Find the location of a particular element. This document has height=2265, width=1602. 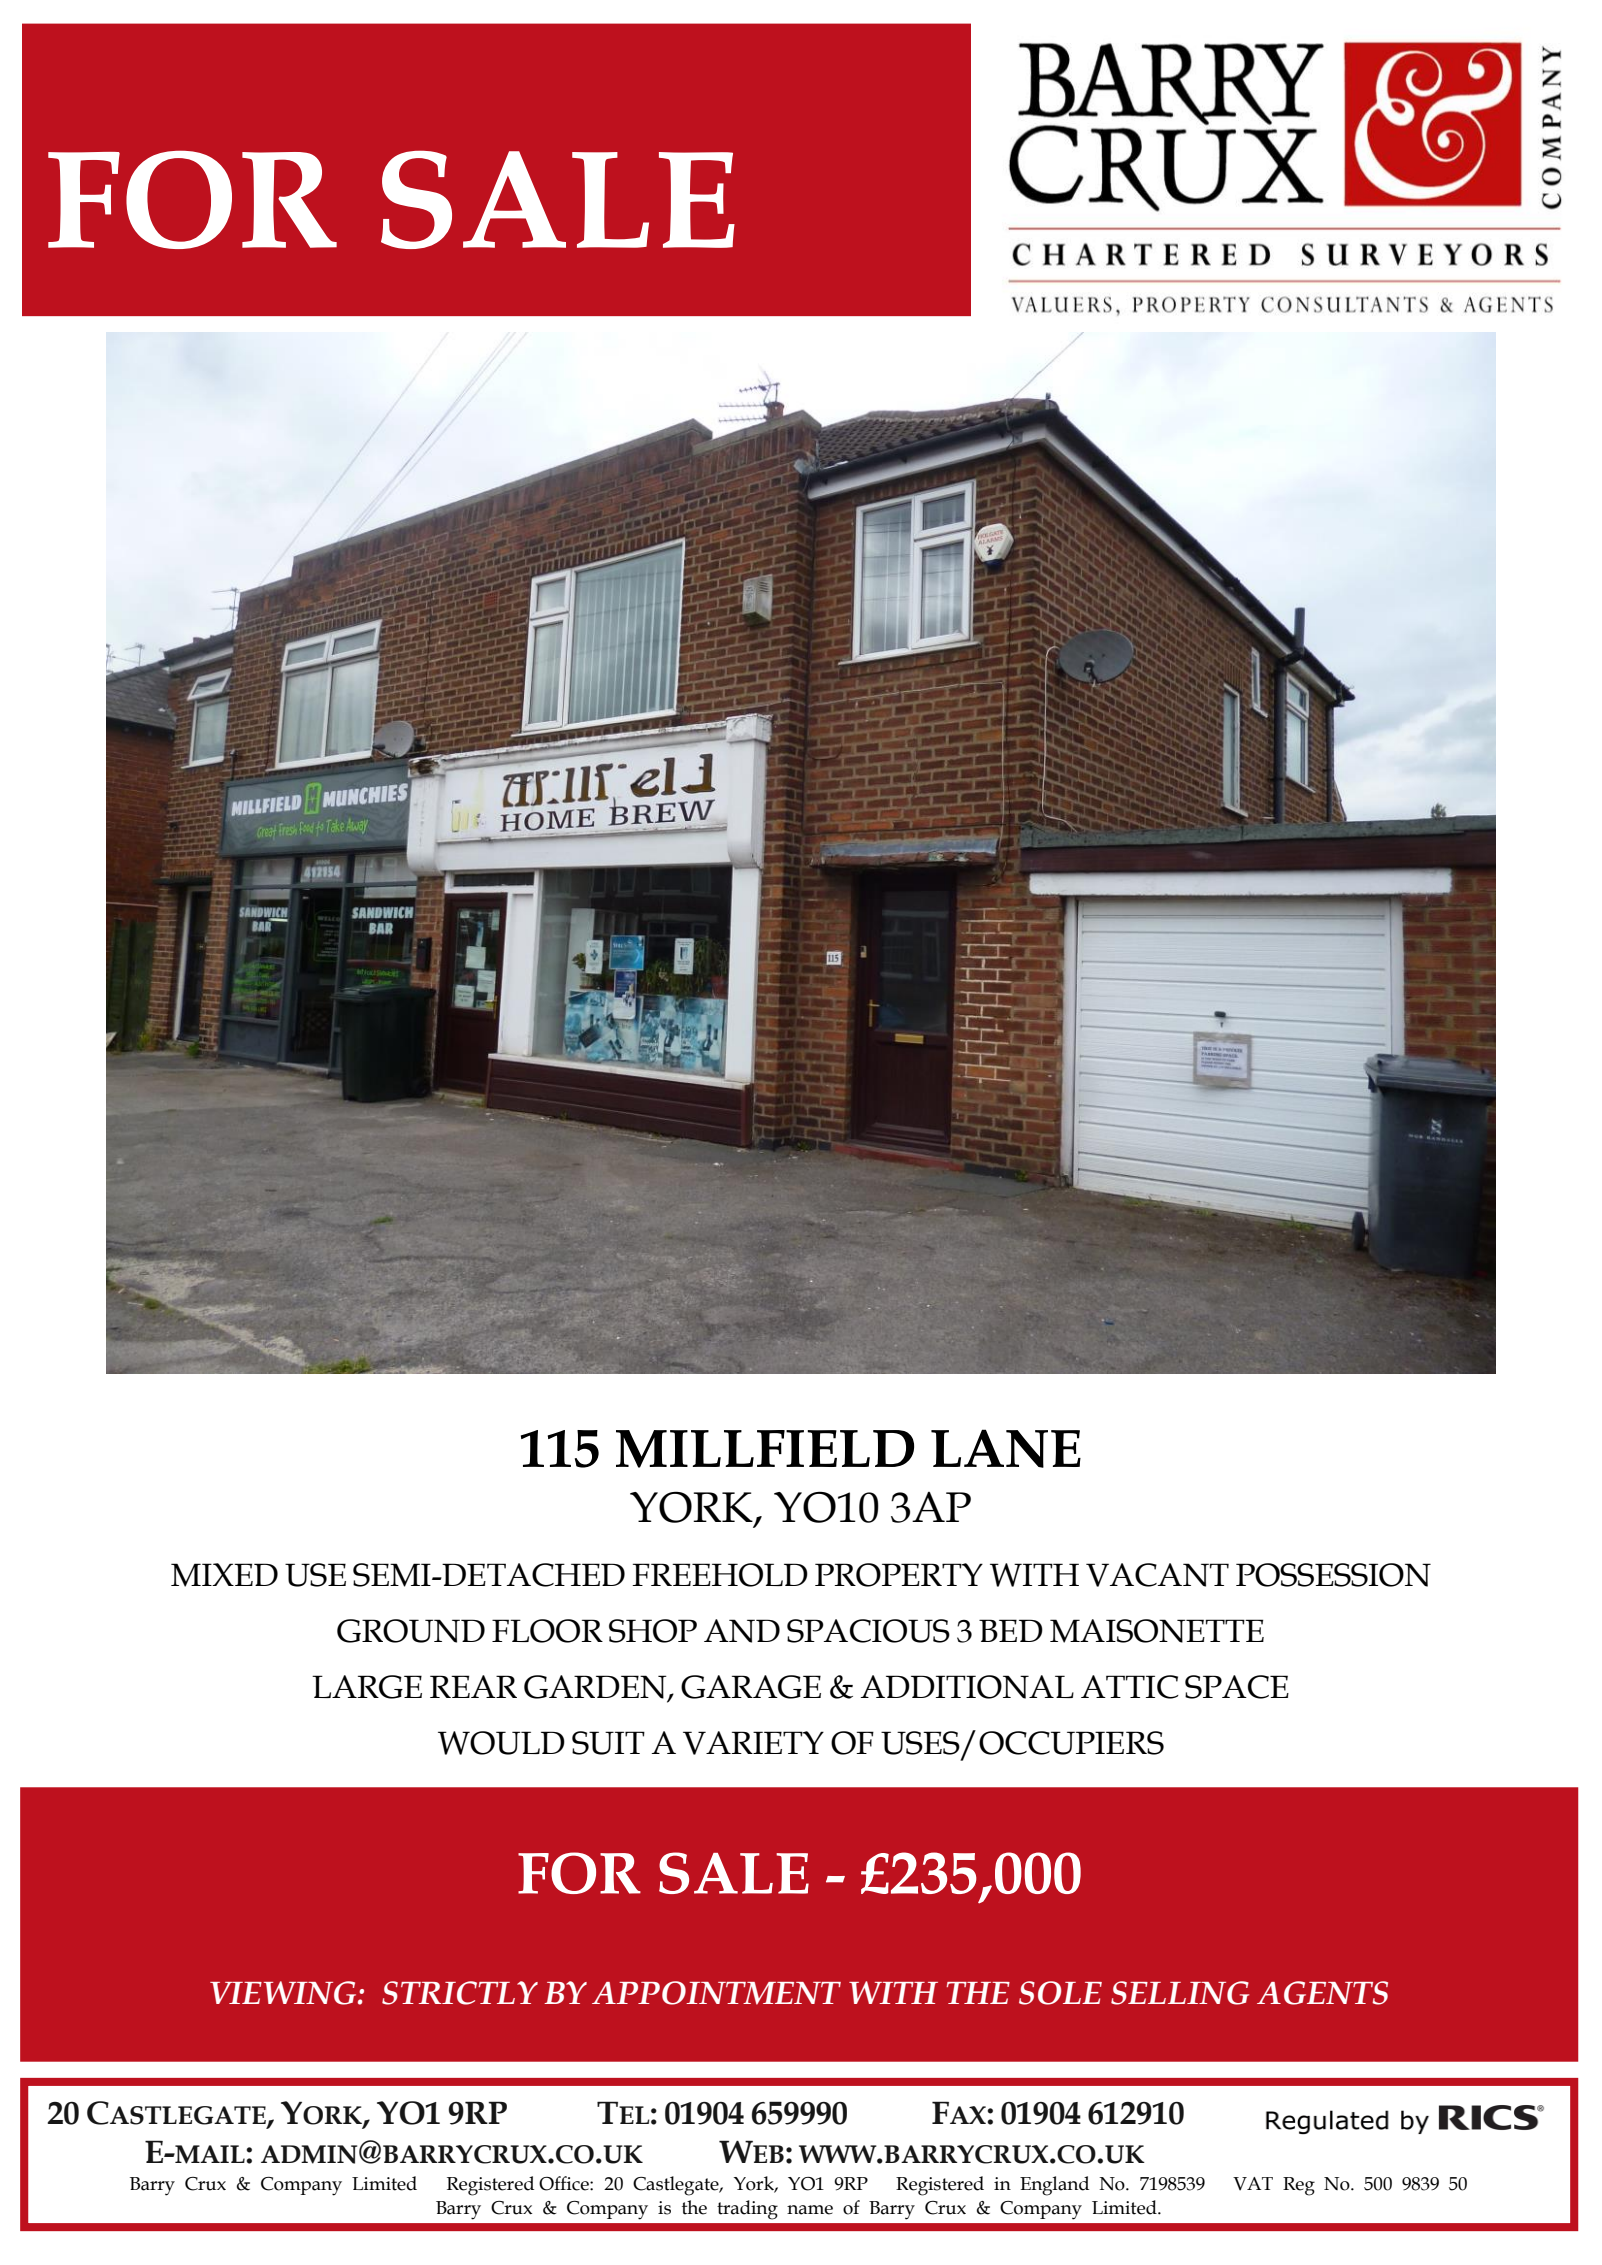

SPACE is located at coordinates (1237, 1687).
